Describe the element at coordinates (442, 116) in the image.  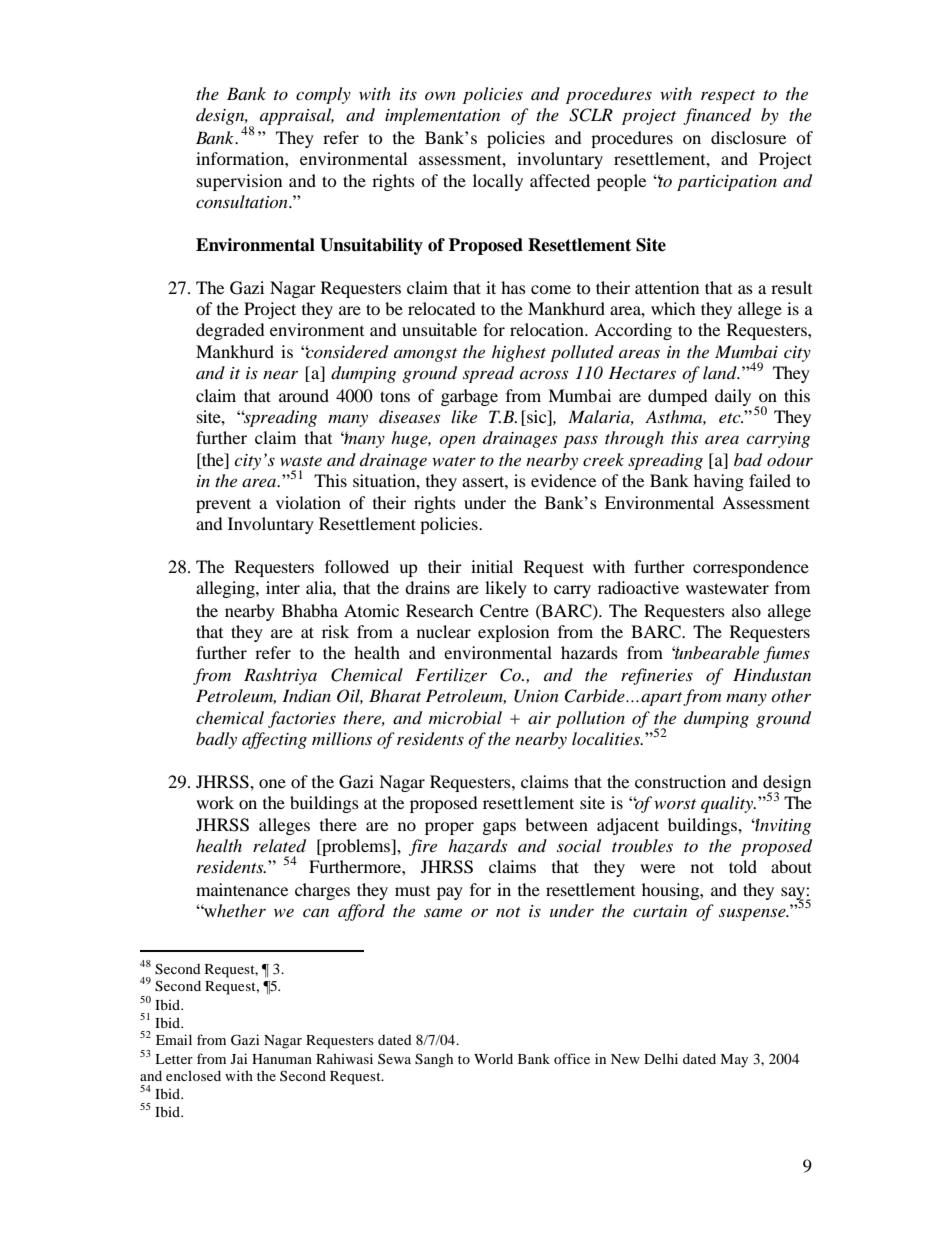
I see `implementation` at that location.
